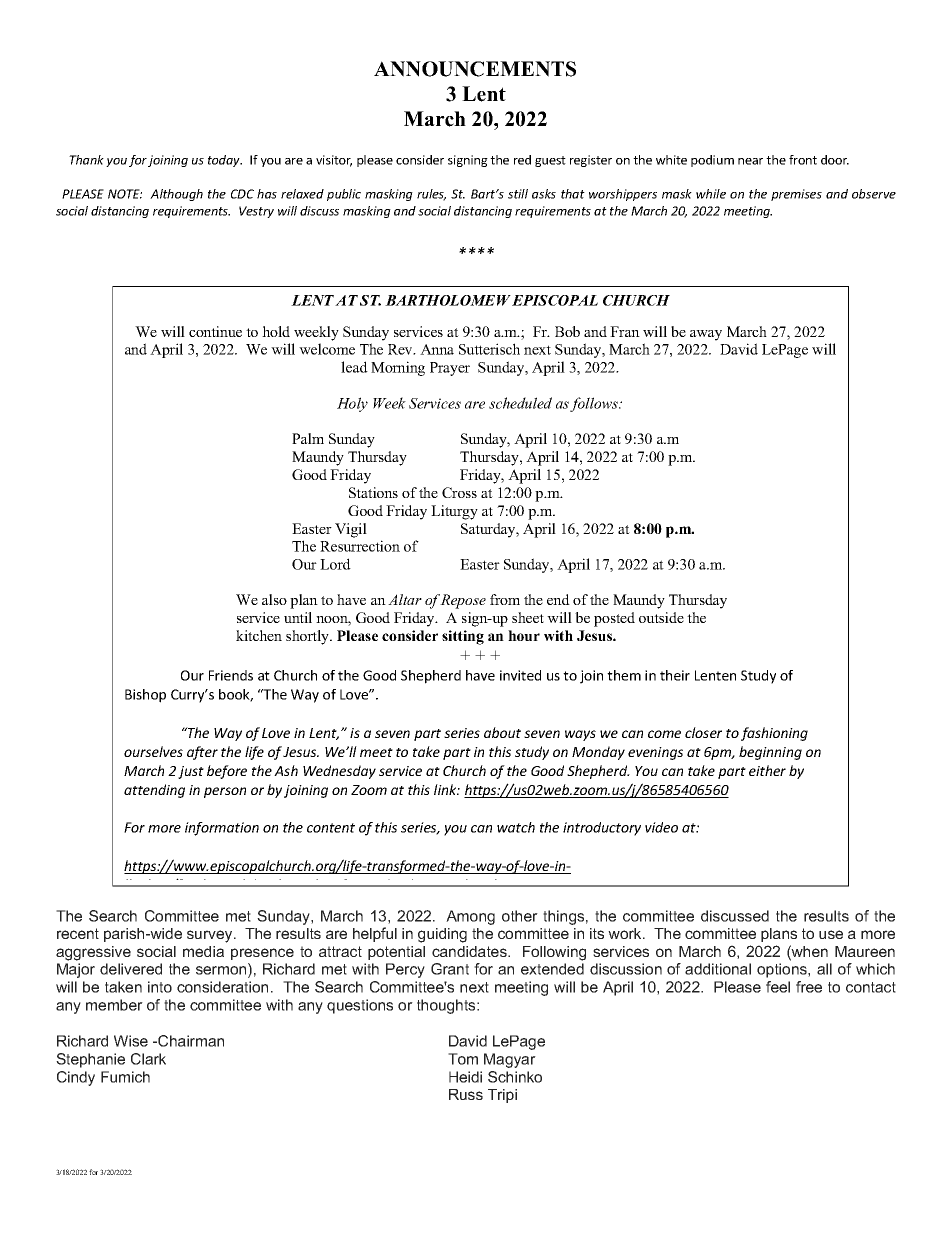  Describe the element at coordinates (148, 1059) in the screenshot. I see `Clark` at that location.
